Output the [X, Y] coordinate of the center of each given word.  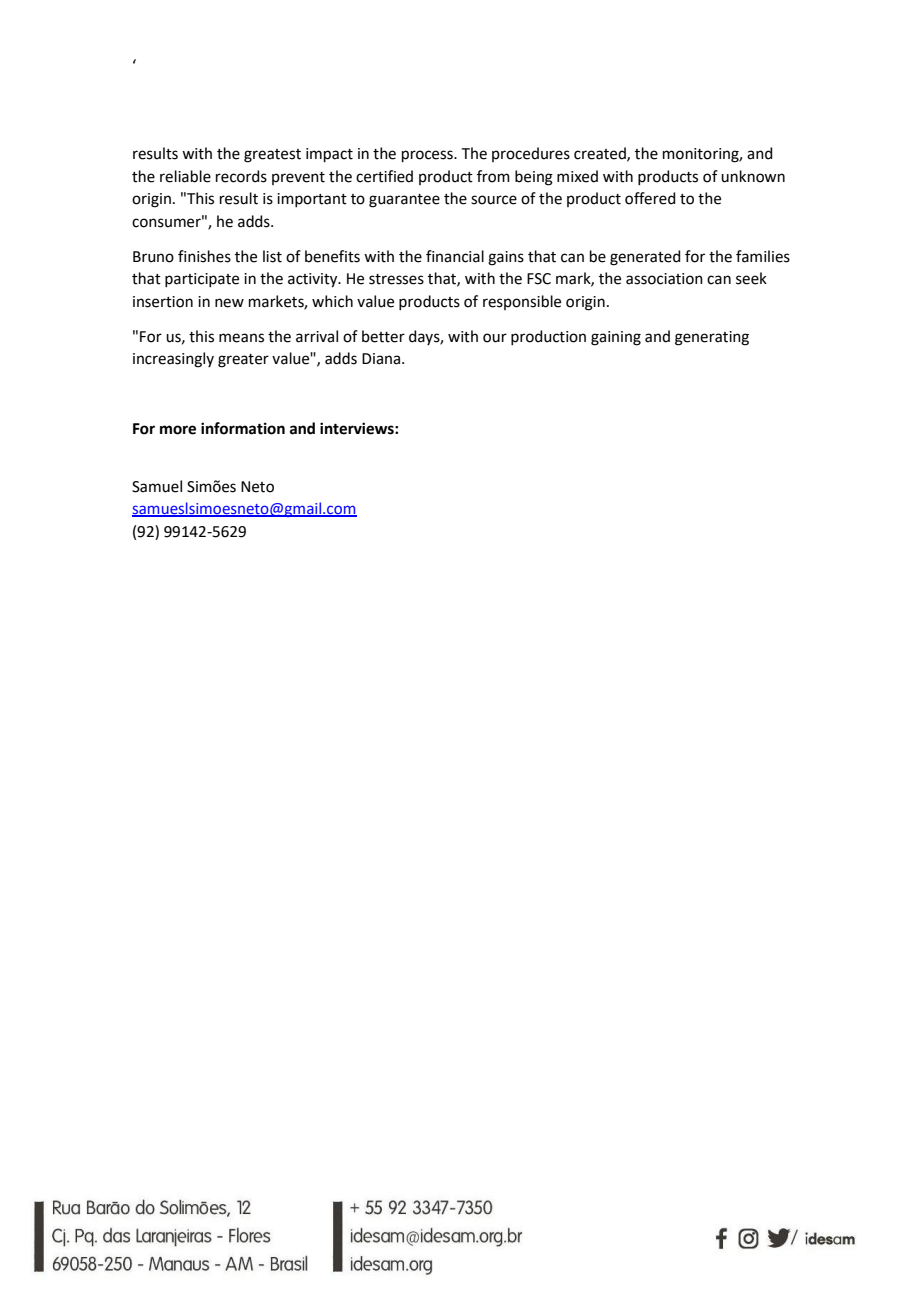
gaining [616, 338]
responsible [522, 302]
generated [645, 258]
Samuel [157, 486]
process [428, 156]
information [243, 428]
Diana [382, 359]
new [229, 303]
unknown [753, 176]
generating [712, 338]
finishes [204, 256]
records [241, 176]
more [178, 430]
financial [455, 256]
